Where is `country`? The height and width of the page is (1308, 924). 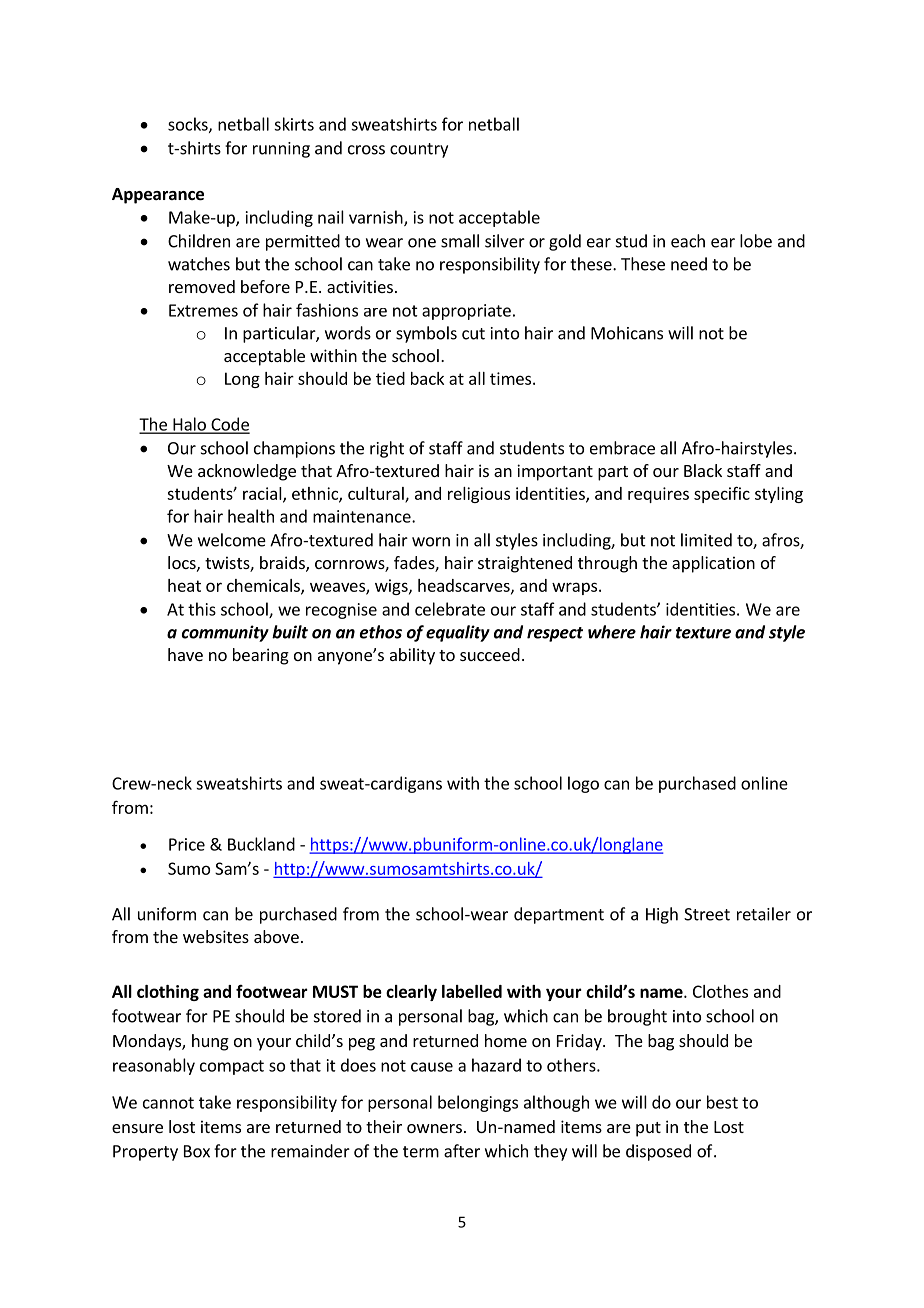
country is located at coordinates (419, 150).
